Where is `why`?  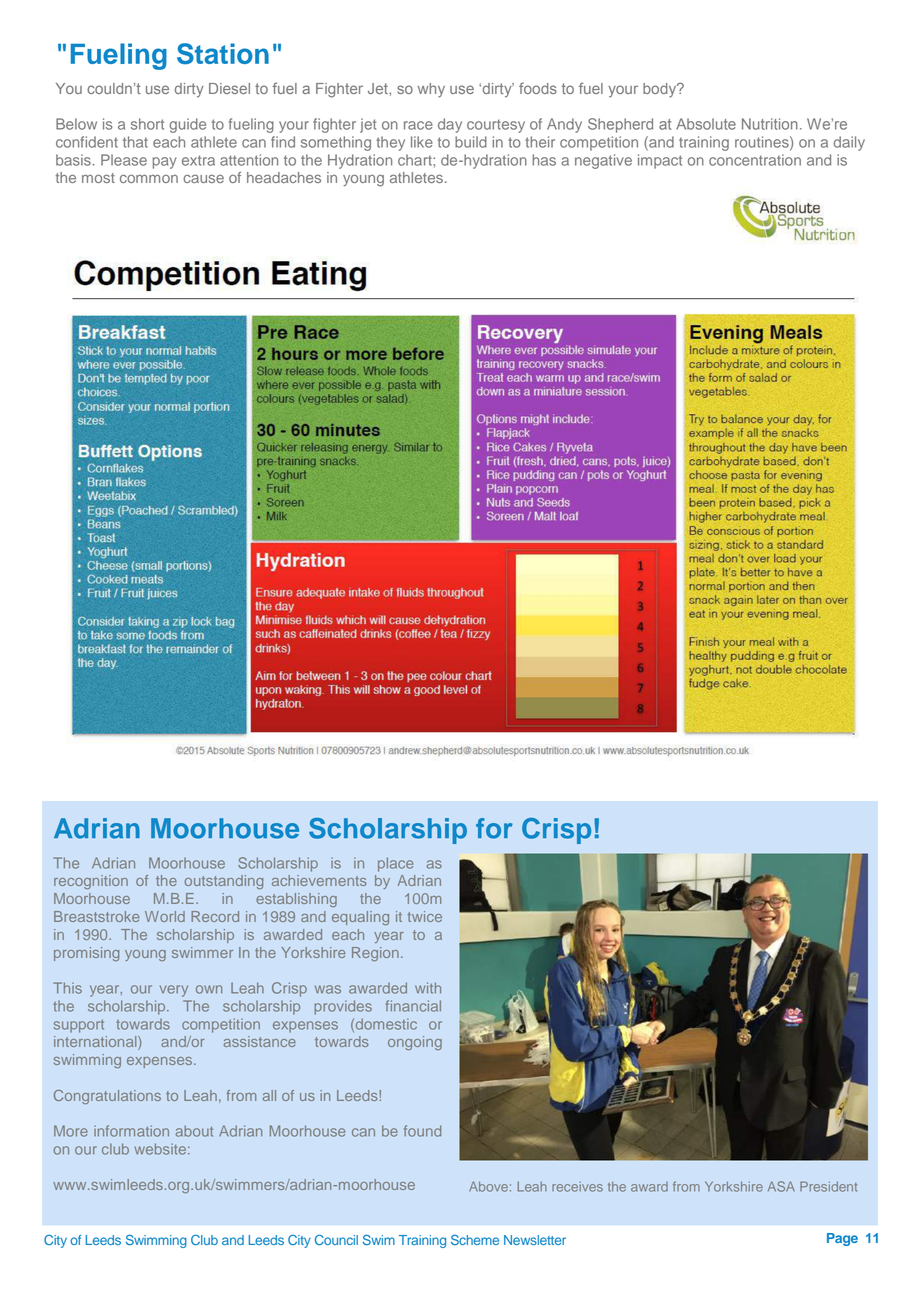
why is located at coordinates (431, 90).
